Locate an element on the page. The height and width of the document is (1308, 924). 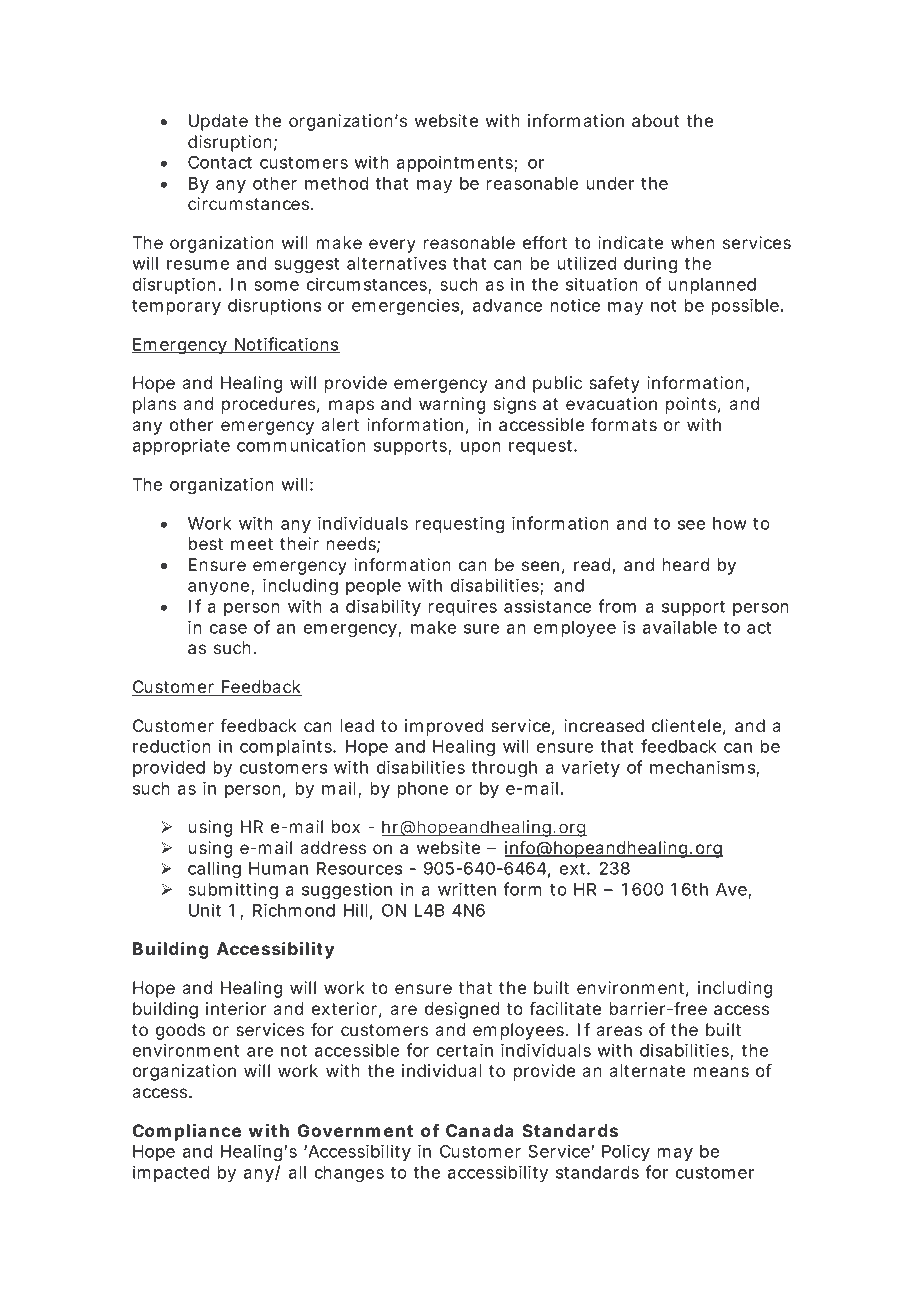
safety is located at coordinates (614, 384).
